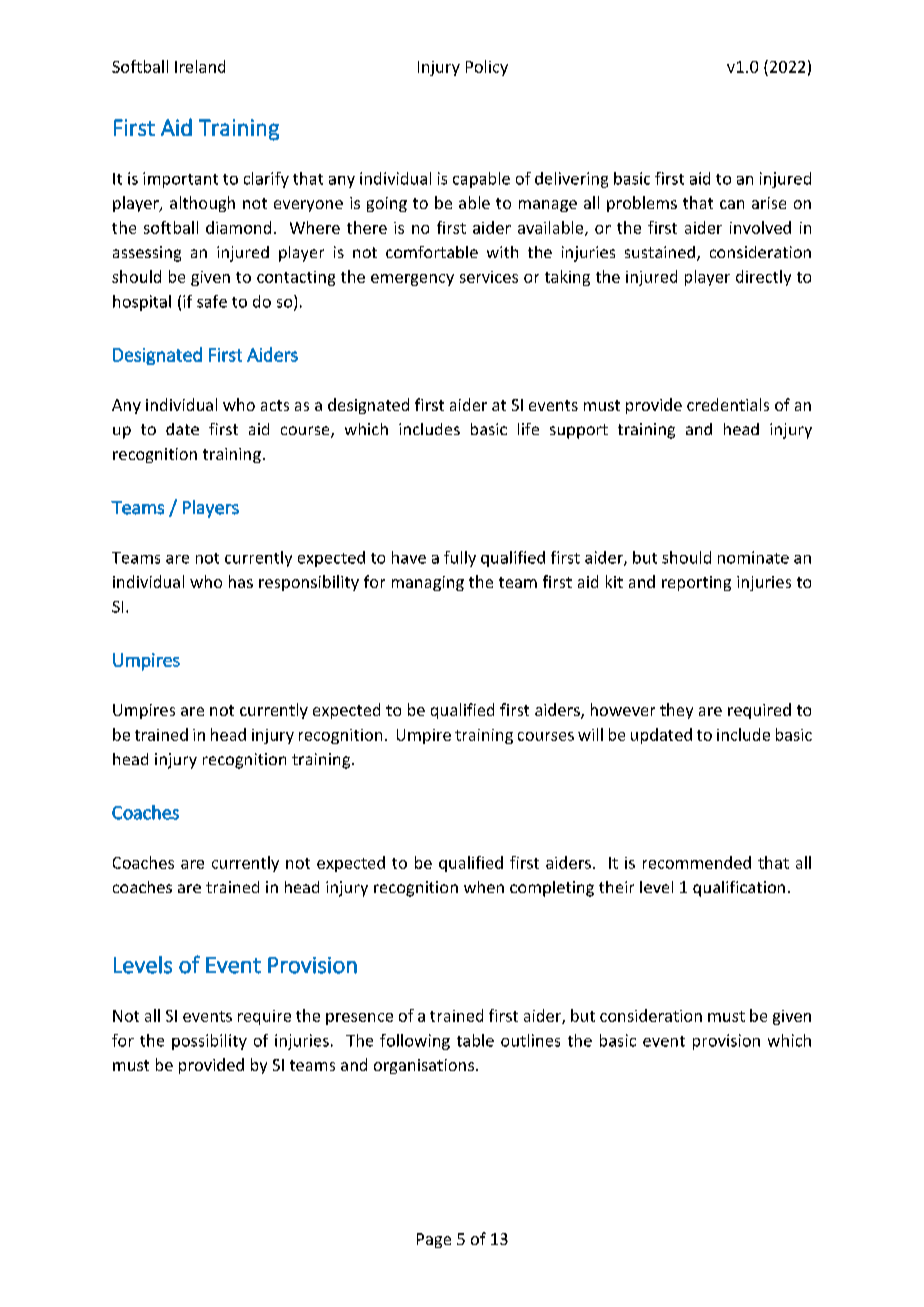 This screenshot has width=924, height=1307. I want to click on life, so click(528, 429).
